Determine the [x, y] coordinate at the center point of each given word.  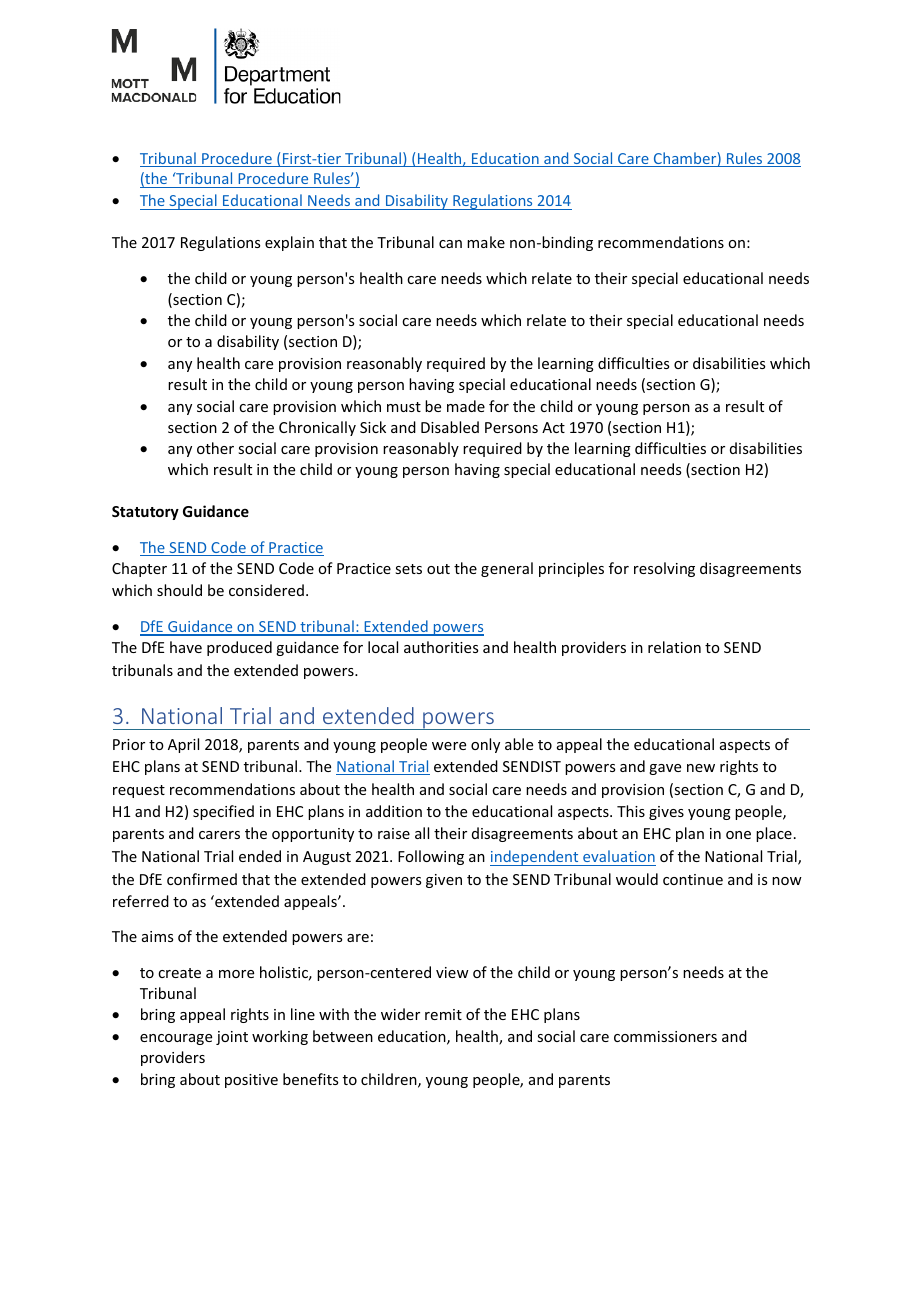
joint [232, 1038]
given [444, 881]
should [179, 590]
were [449, 746]
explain [289, 243]
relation [674, 647]
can [450, 244]
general [507, 569]
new [701, 768]
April [183, 745]
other [215, 448]
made [466, 406]
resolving [664, 569]
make [486, 242]
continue [693, 879]
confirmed [202, 879]
